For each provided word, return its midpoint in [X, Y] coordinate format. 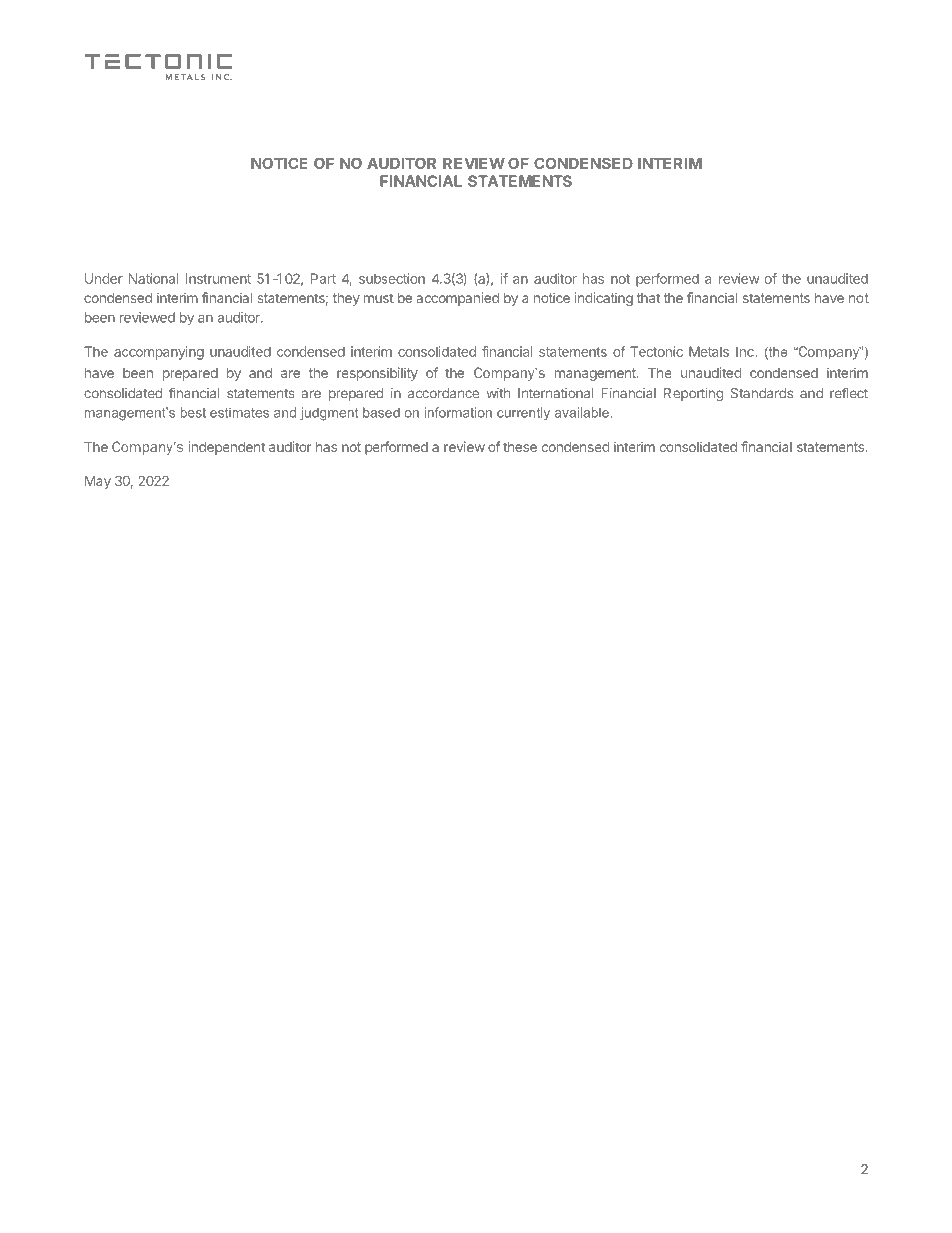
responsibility [377, 374]
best [193, 412]
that [648, 298]
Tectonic [656, 351]
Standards [762, 393]
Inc [745, 351]
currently [523, 414]
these [520, 447]
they [346, 299]
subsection [392, 278]
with [498, 393]
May [98, 482]
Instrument [218, 278]
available [582, 412]
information [458, 412]
